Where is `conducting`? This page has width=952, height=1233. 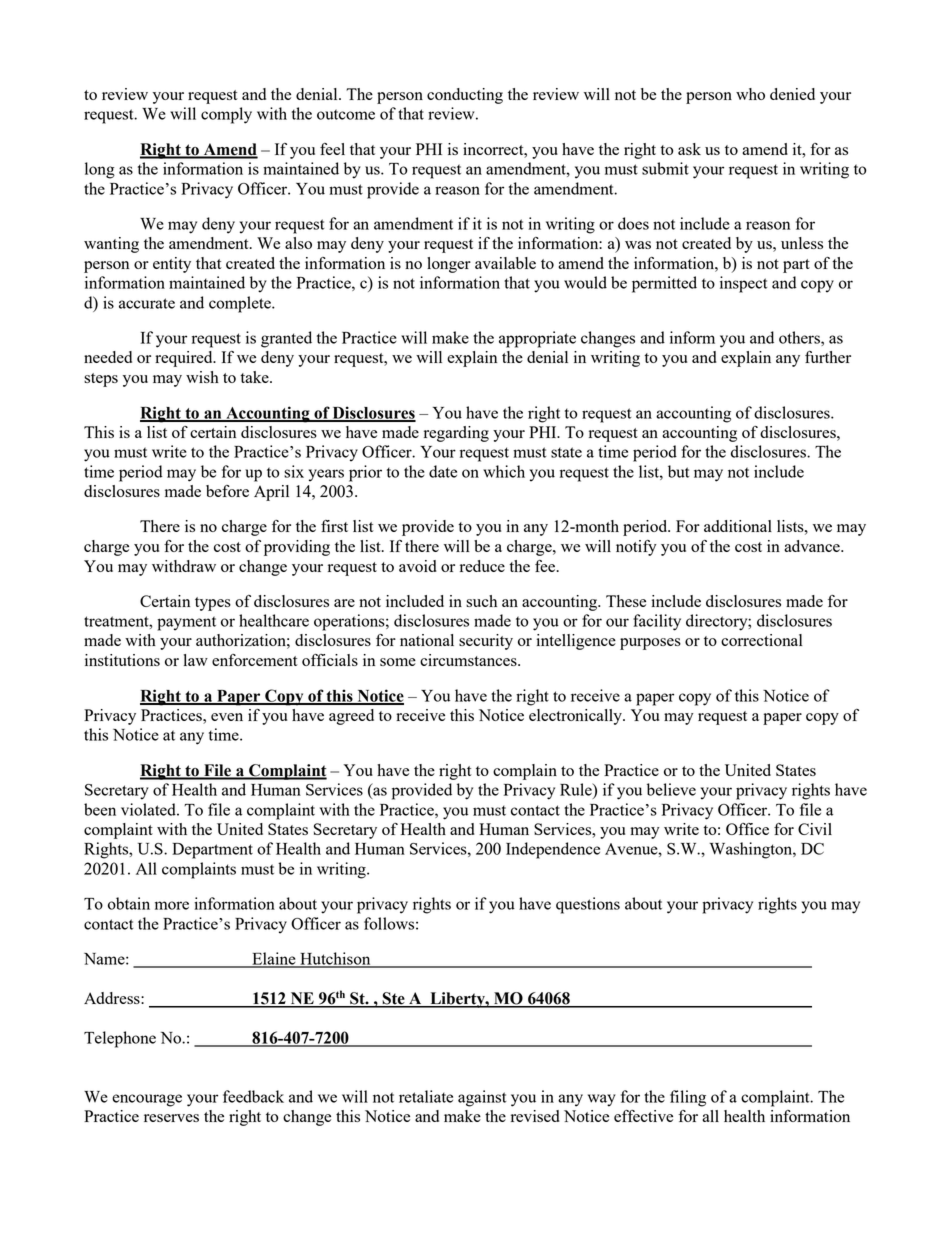 conducting is located at coordinates (465, 96).
